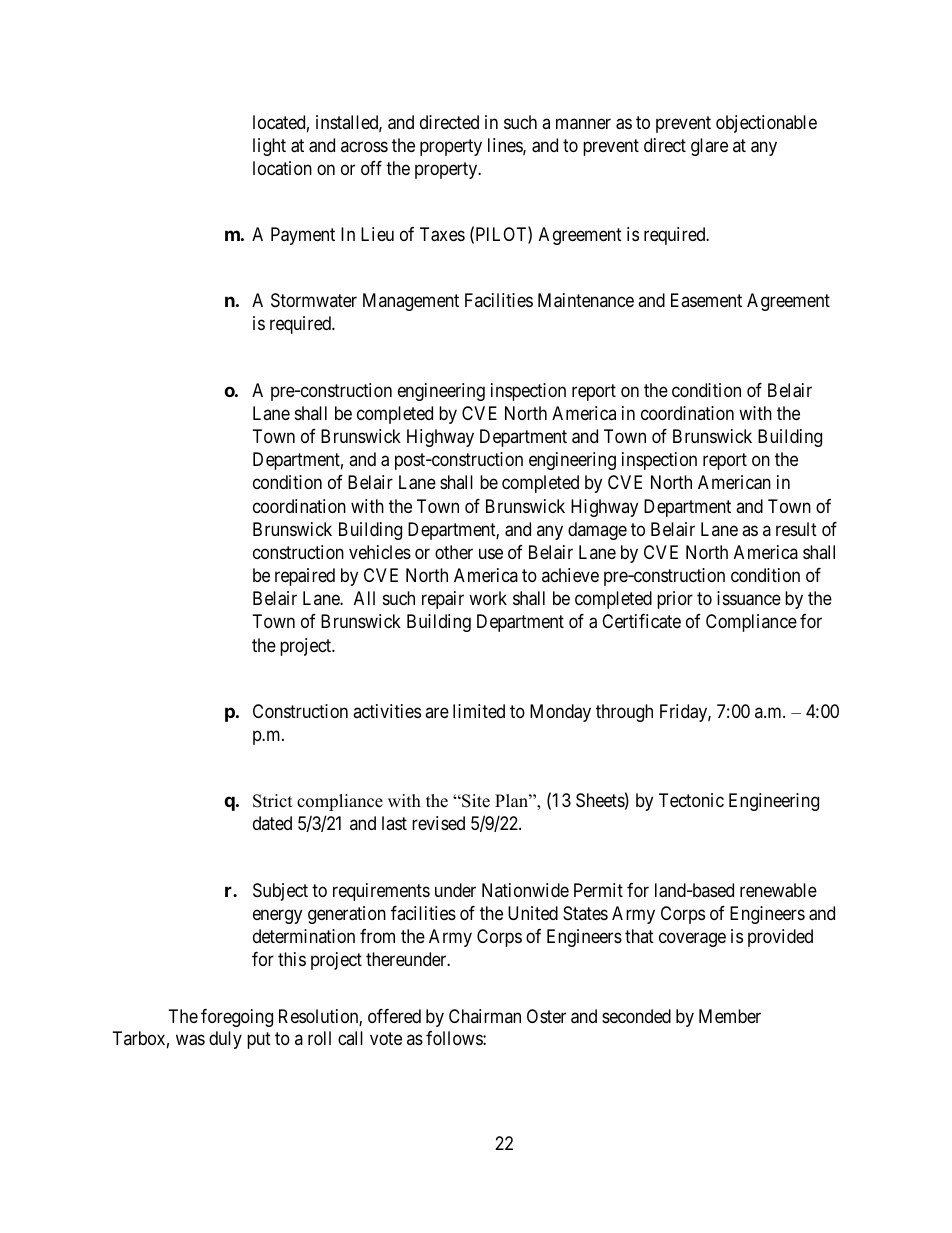 The width and height of the document is (952, 1233). What do you see at coordinates (475, 801) in the document?
I see `Site` at bounding box center [475, 801].
